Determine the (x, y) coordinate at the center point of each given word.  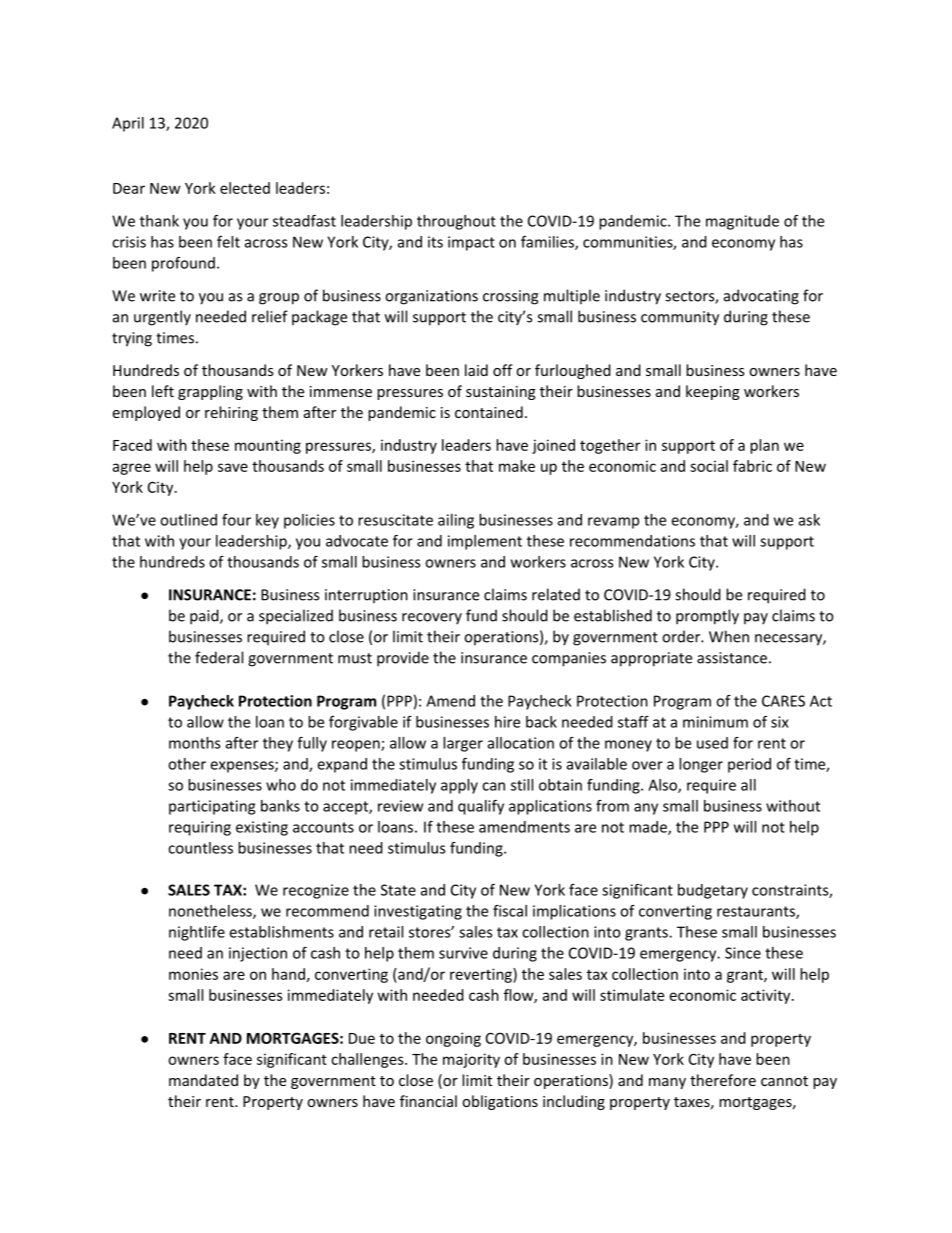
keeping (713, 392)
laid (476, 370)
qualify (481, 807)
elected (245, 188)
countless (200, 848)
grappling (210, 392)
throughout (456, 222)
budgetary (713, 891)
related (556, 594)
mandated (203, 1080)
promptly (707, 617)
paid (205, 617)
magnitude (742, 222)
